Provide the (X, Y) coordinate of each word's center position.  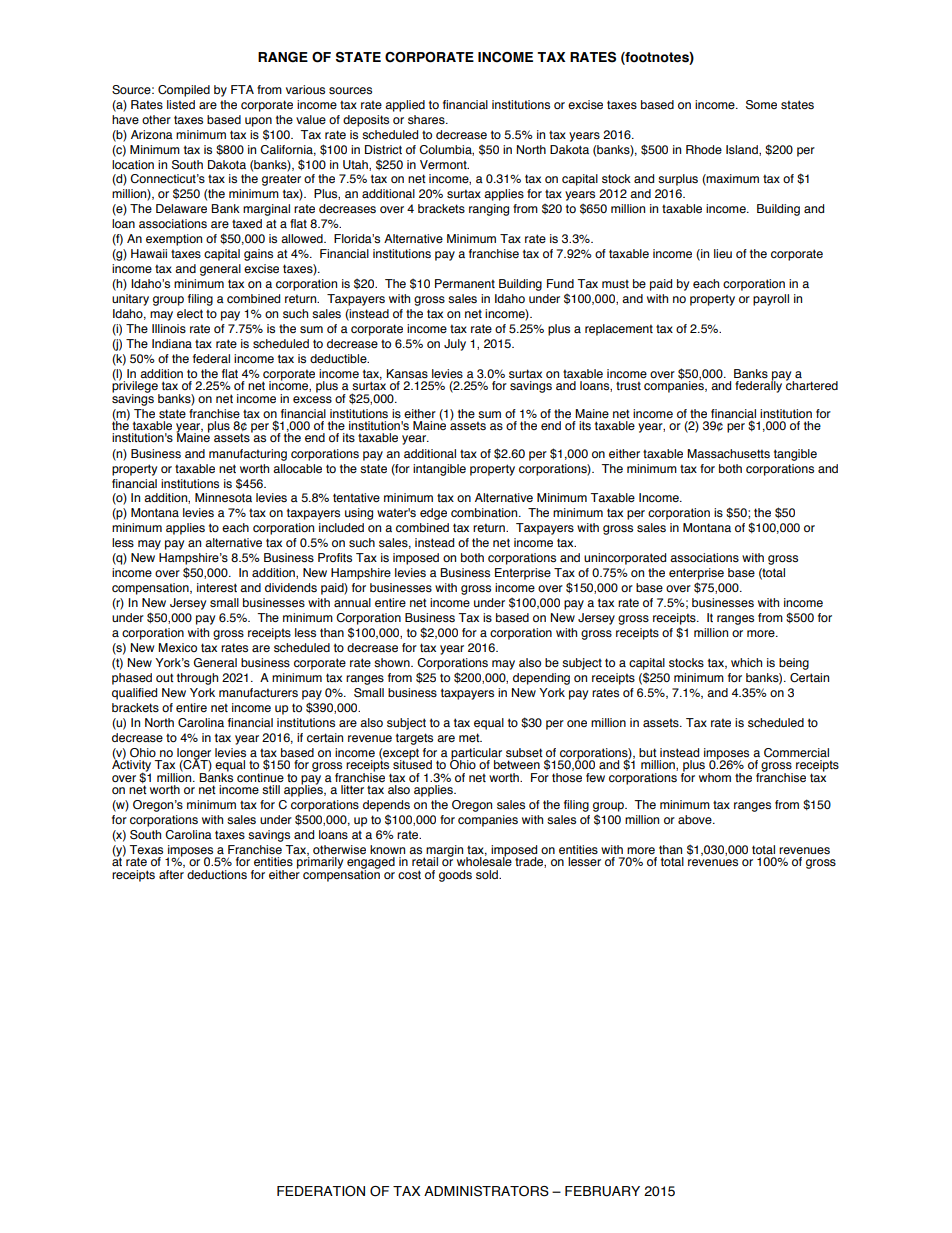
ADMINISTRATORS (486, 1191)
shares (427, 119)
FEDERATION (321, 1191)
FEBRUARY (602, 1191)
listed (181, 104)
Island (743, 150)
